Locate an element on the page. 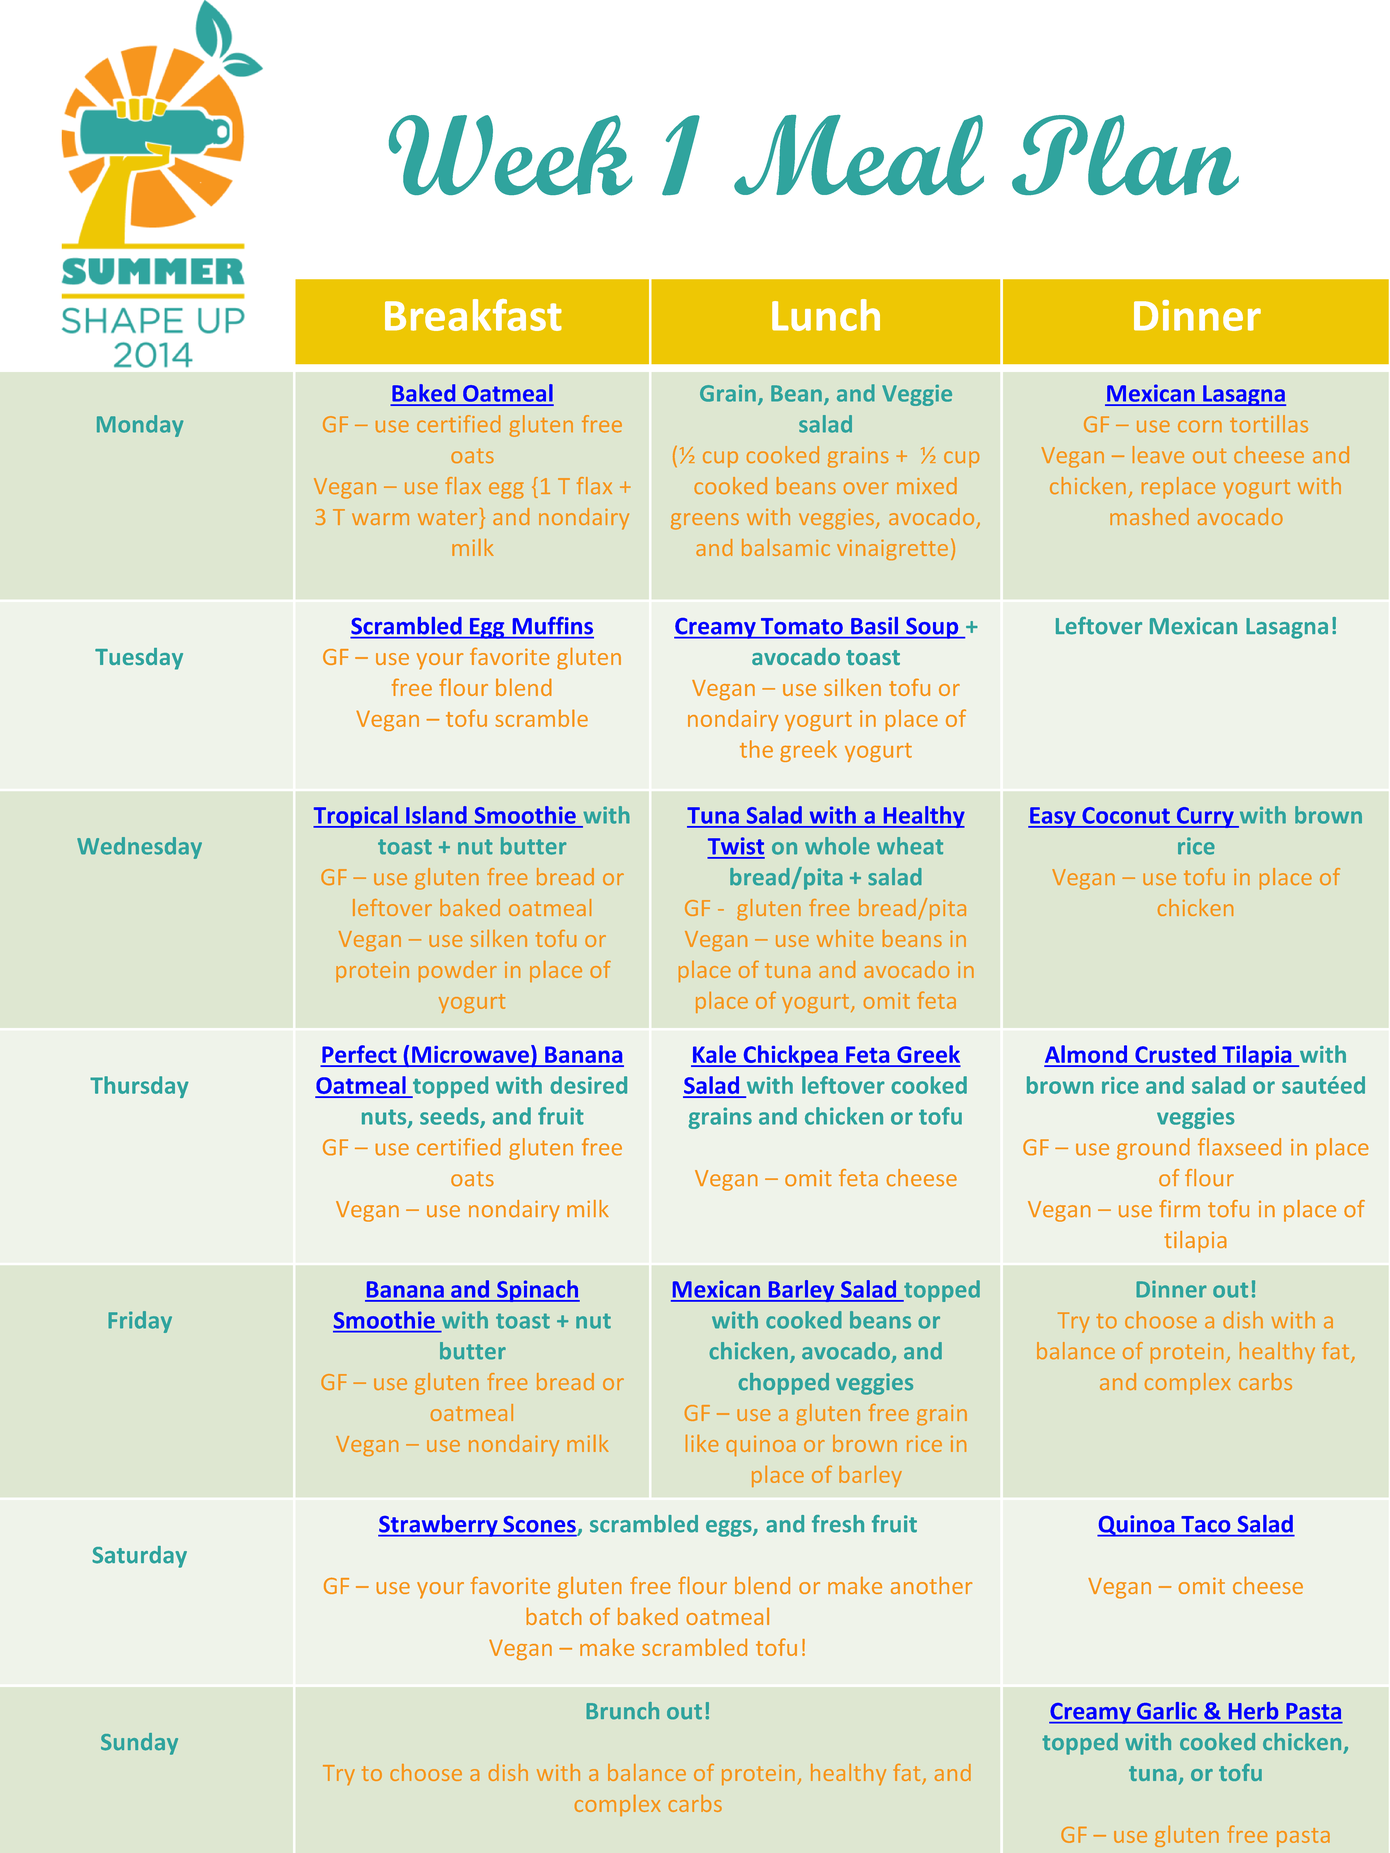 The image size is (1390, 1853). Plan is located at coordinates (1125, 155).
